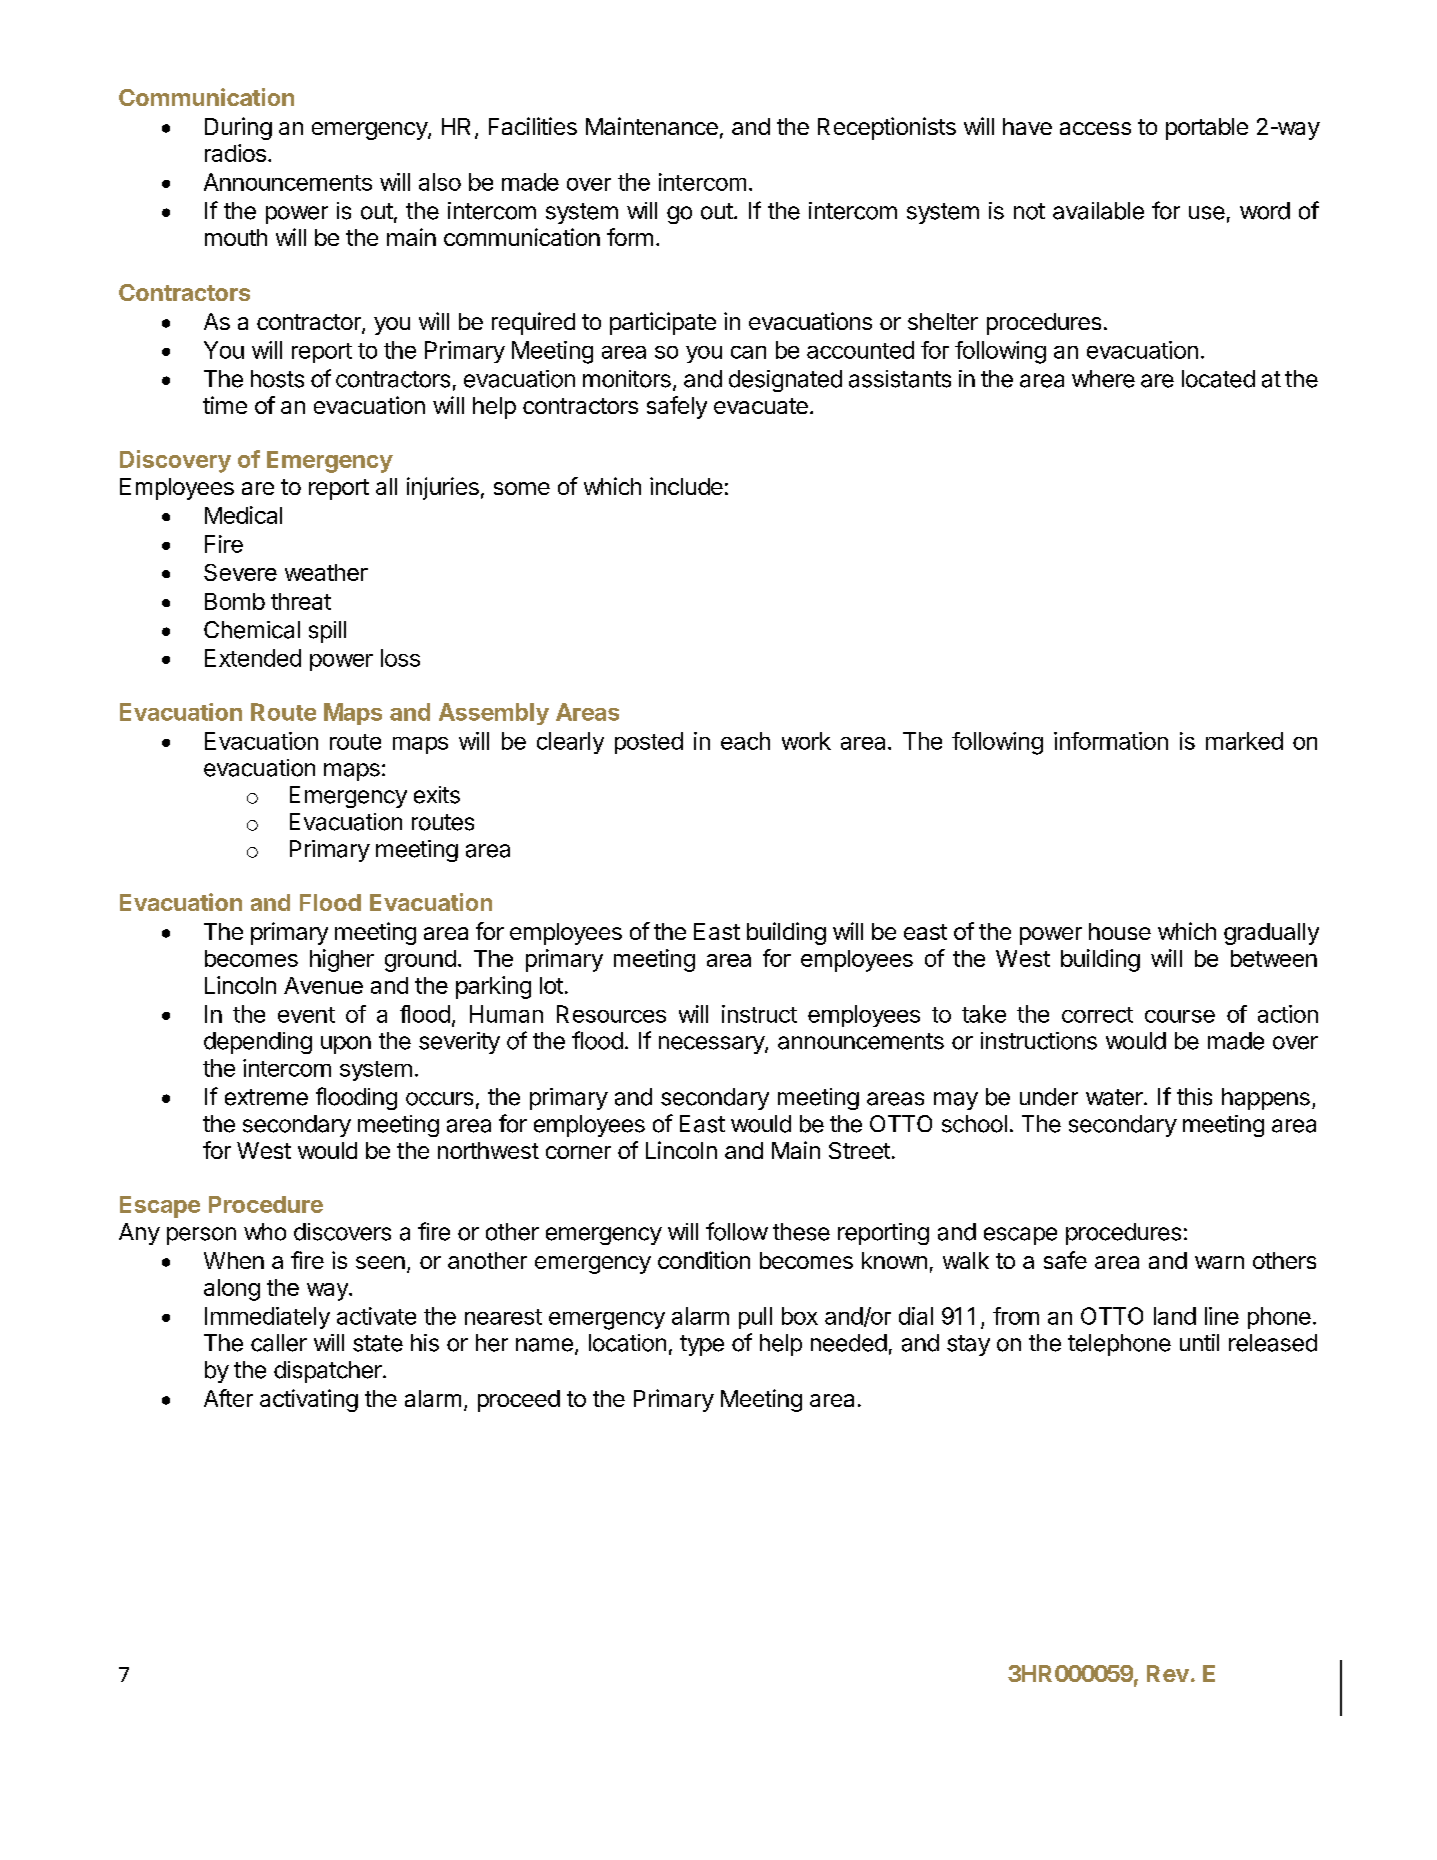  I want to click on each, so click(745, 741).
